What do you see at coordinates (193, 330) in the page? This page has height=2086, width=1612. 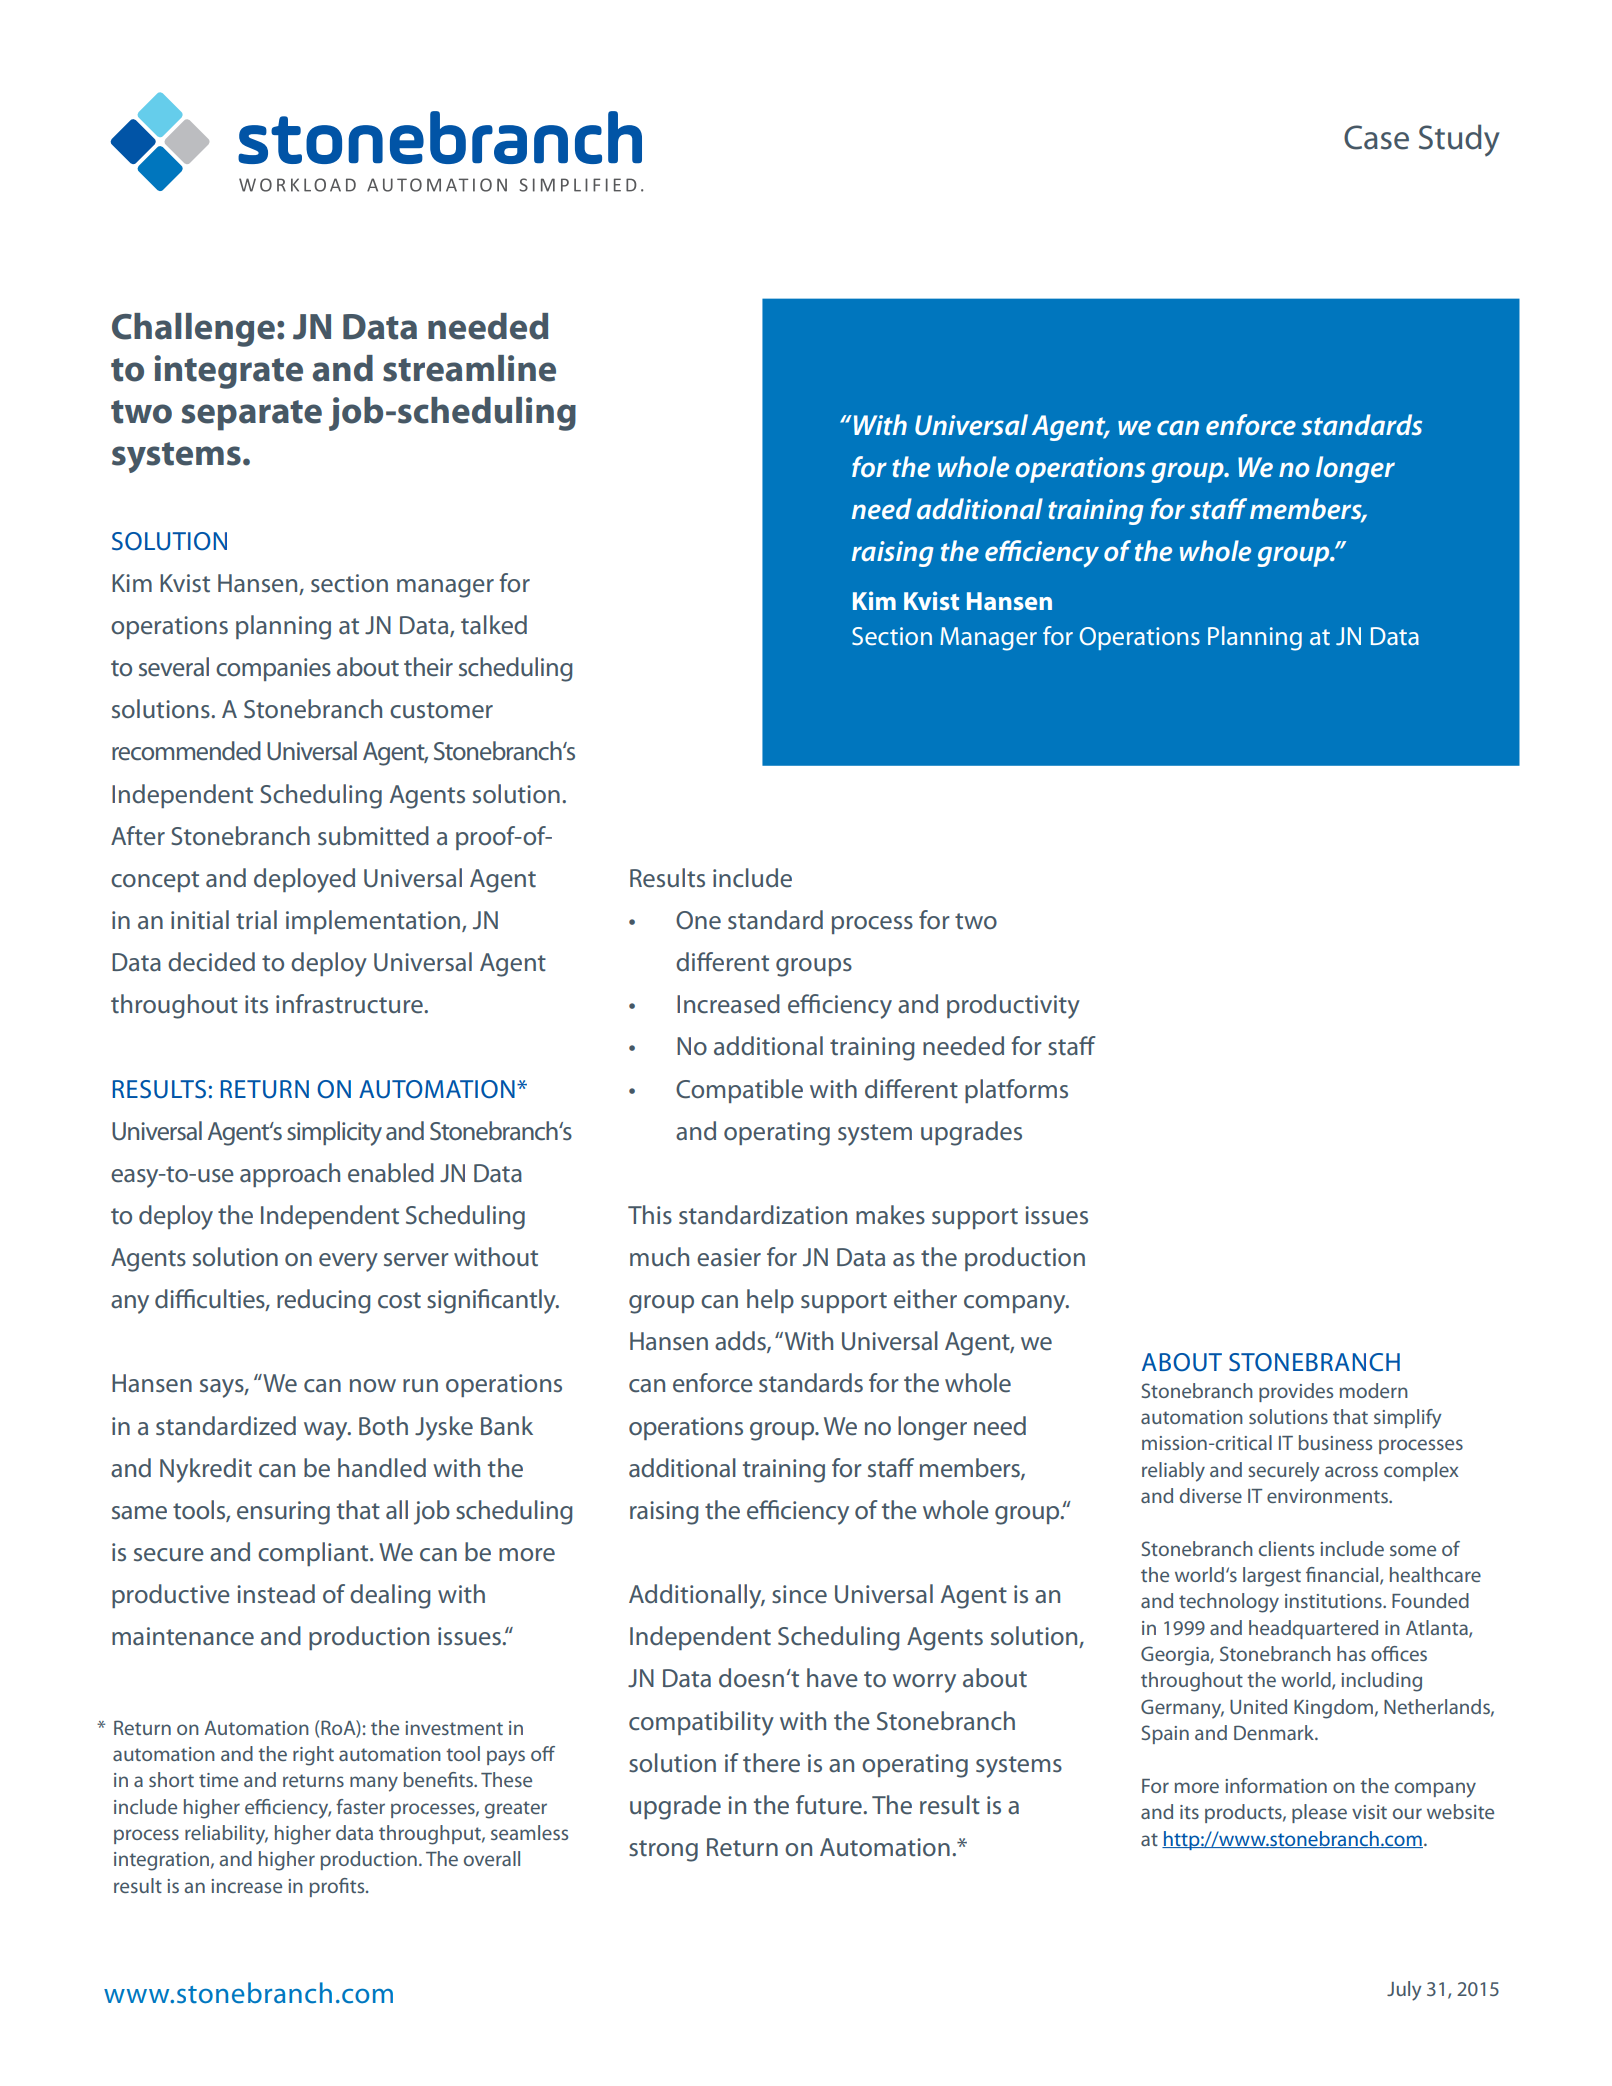 I see `Challenge` at bounding box center [193, 330].
